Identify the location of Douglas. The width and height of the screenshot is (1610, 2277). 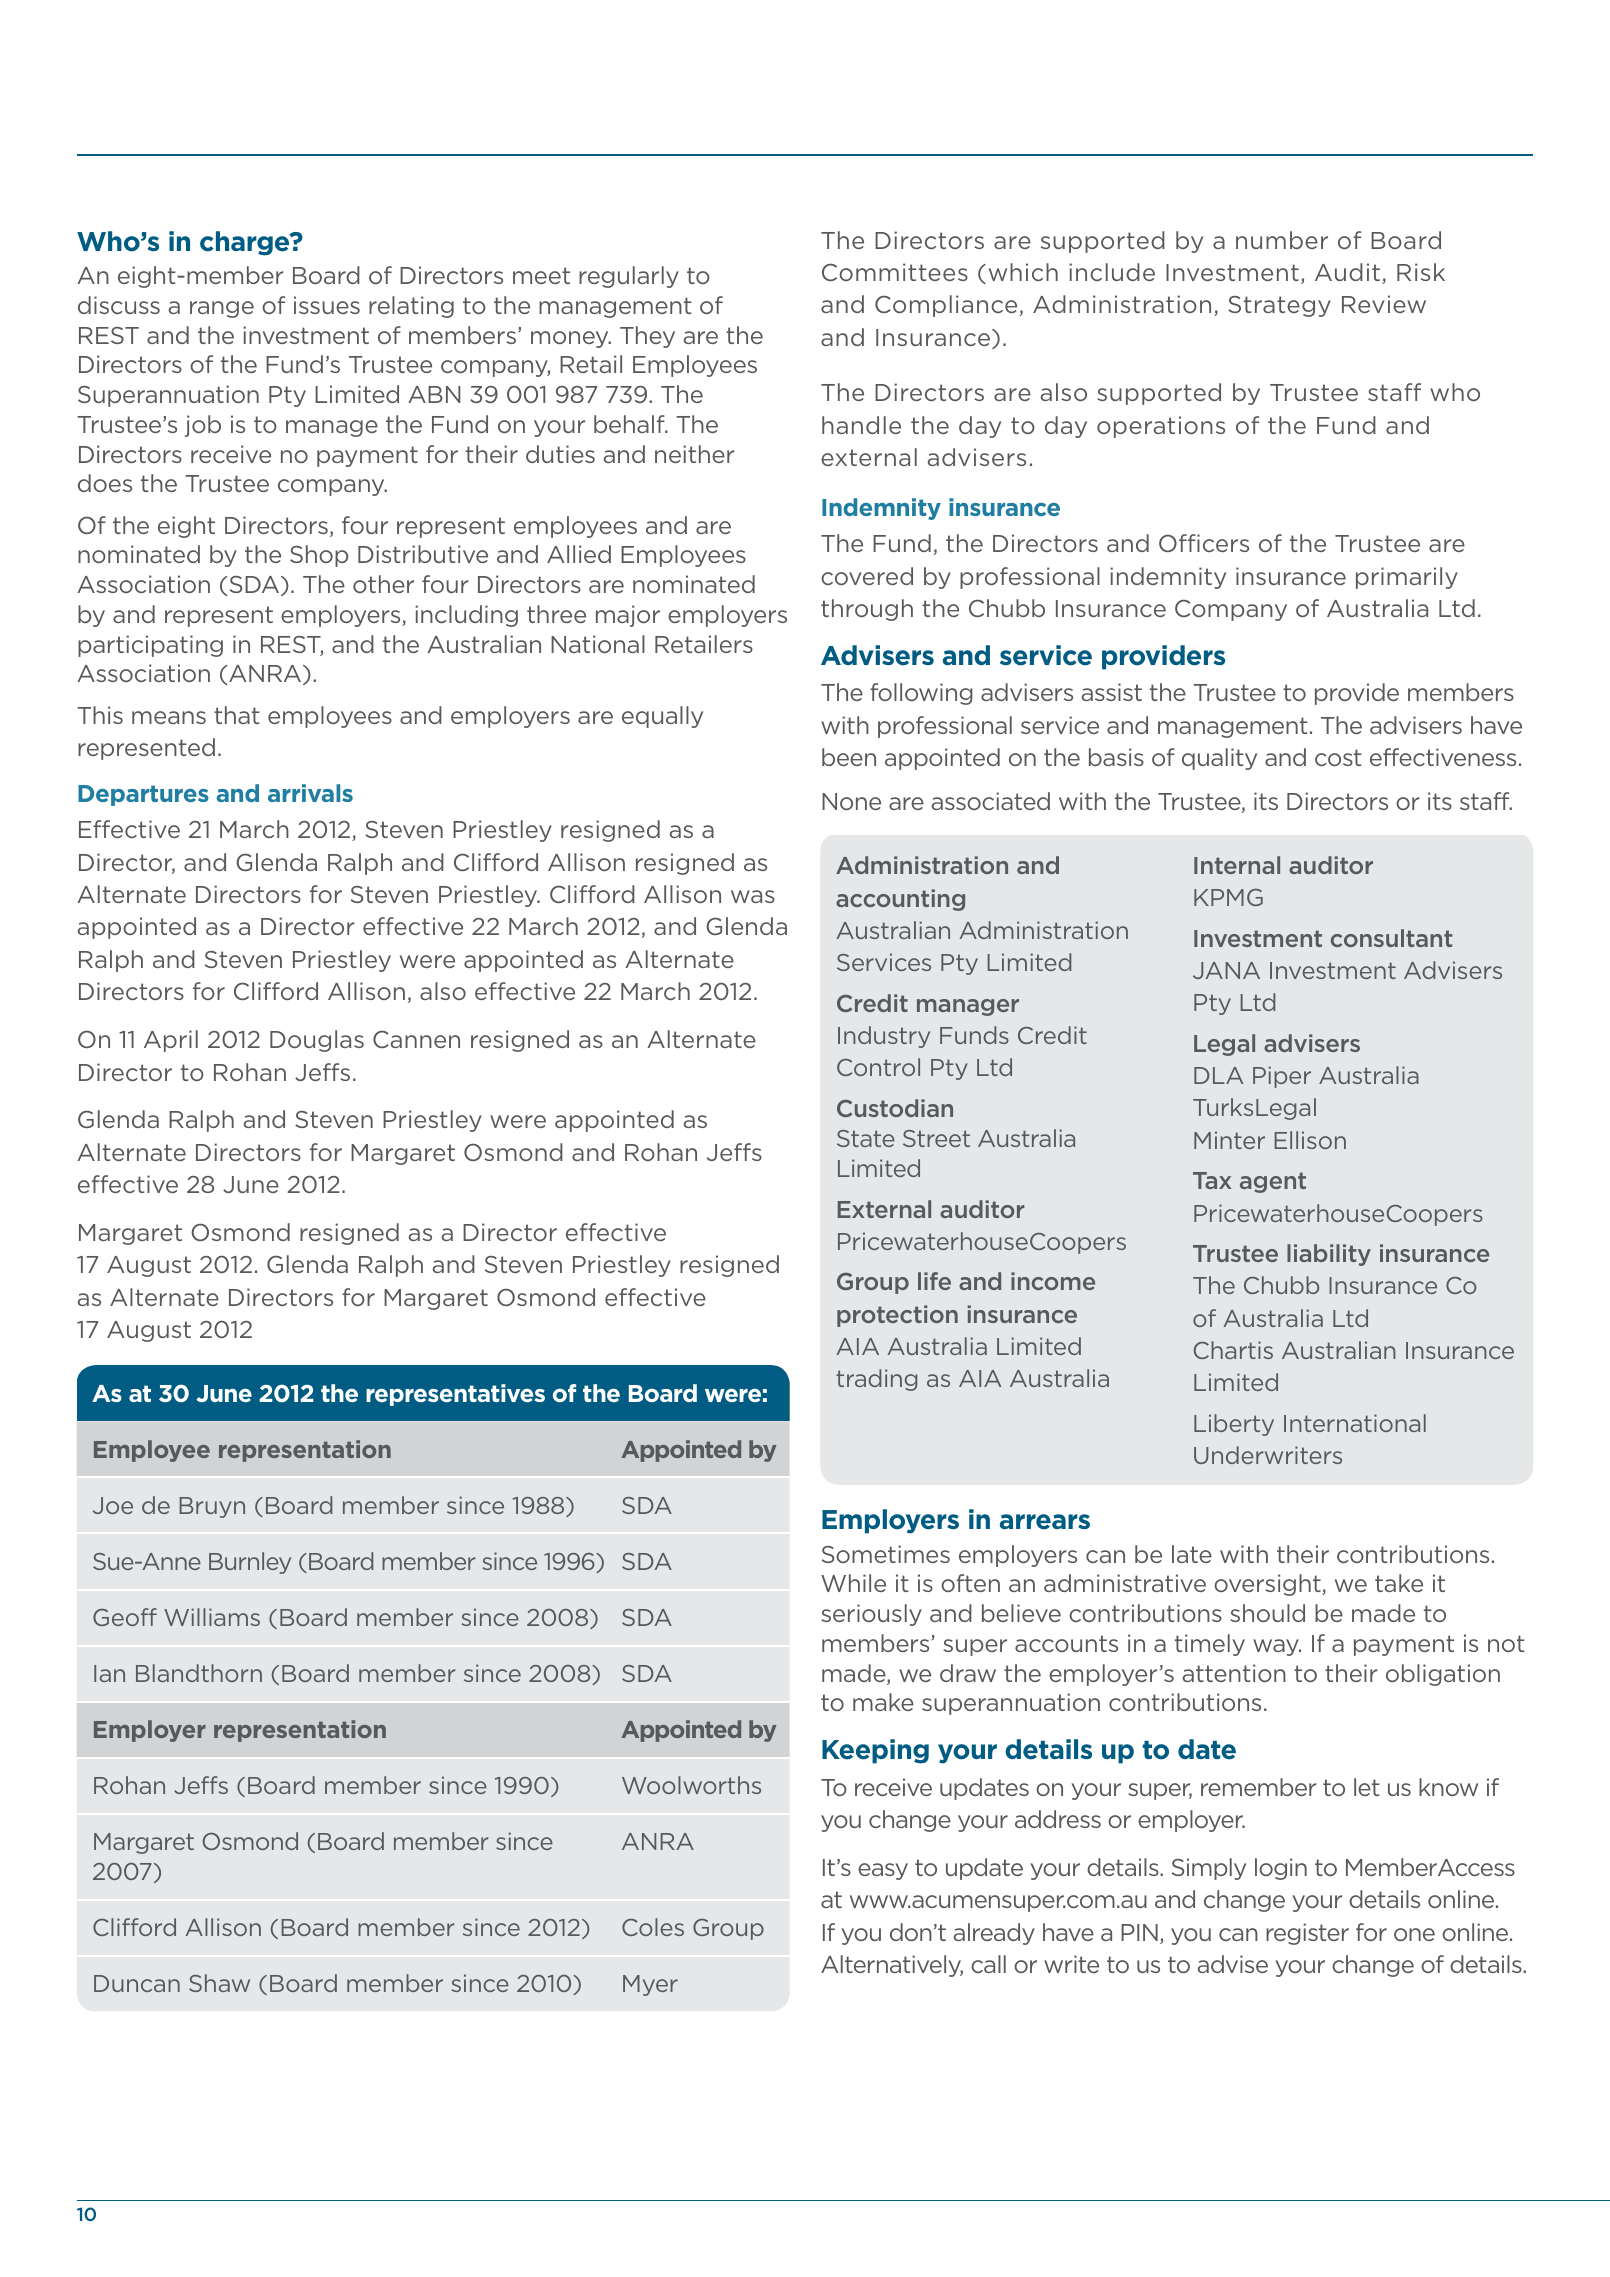
(317, 1041).
